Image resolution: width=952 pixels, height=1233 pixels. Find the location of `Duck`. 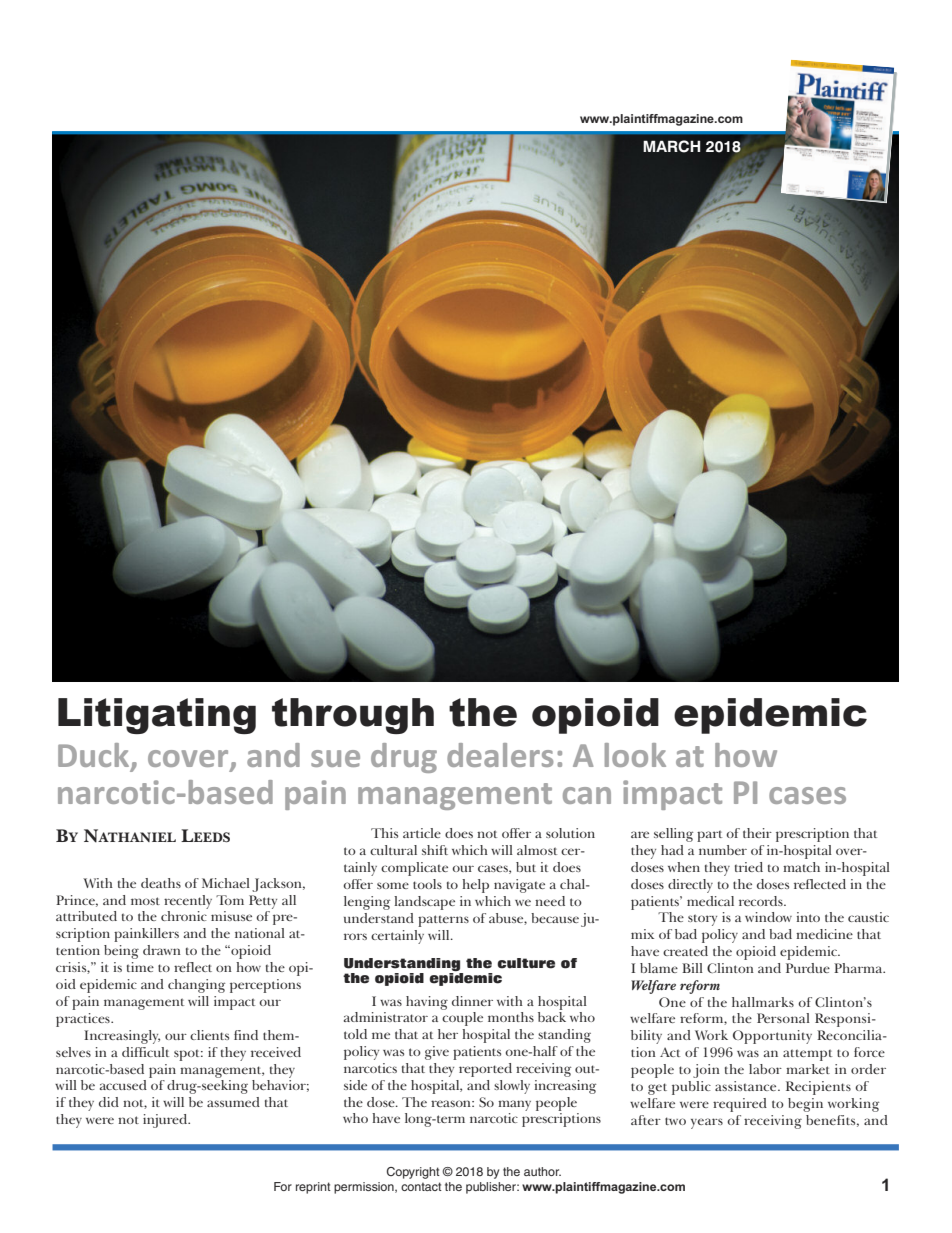

Duck is located at coordinates (95, 756).
